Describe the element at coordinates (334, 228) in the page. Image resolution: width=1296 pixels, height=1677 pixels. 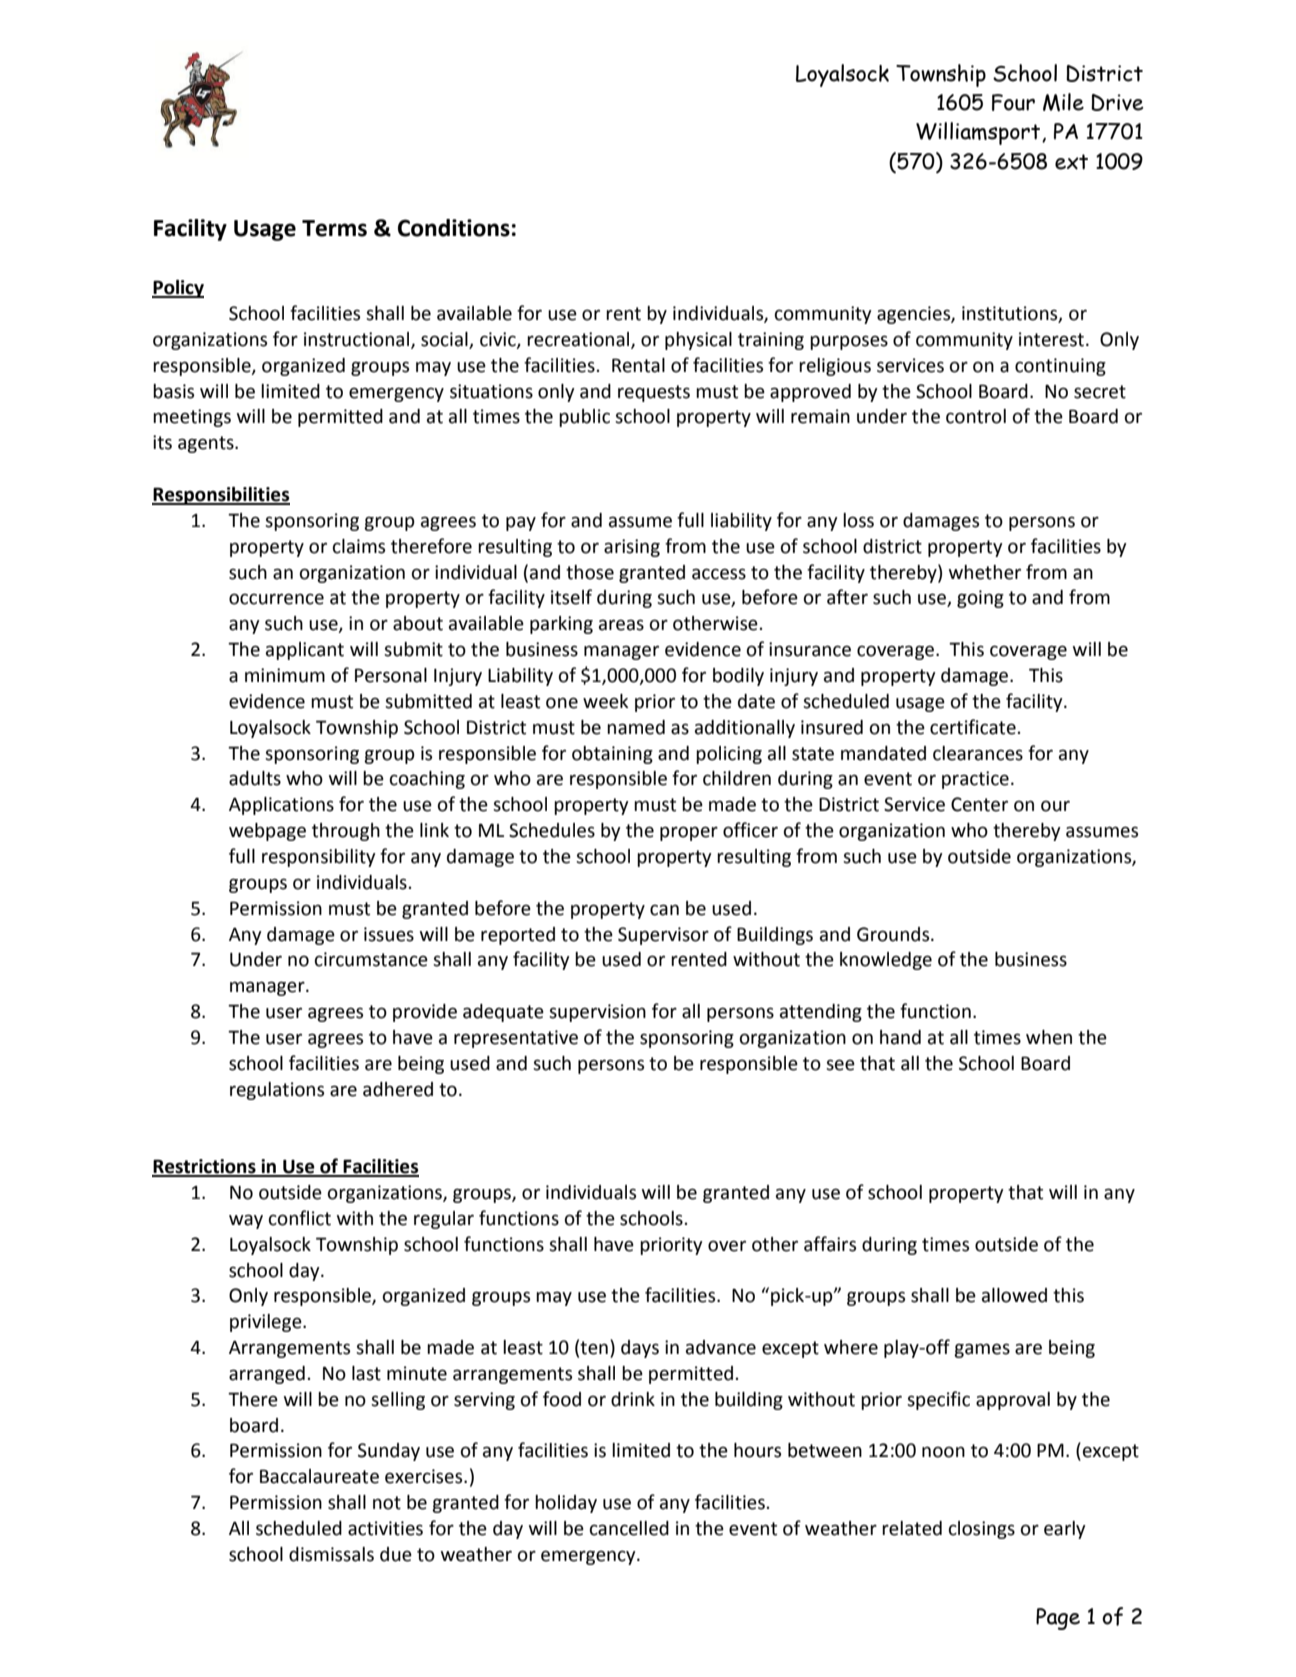
I see `Terms` at that location.
